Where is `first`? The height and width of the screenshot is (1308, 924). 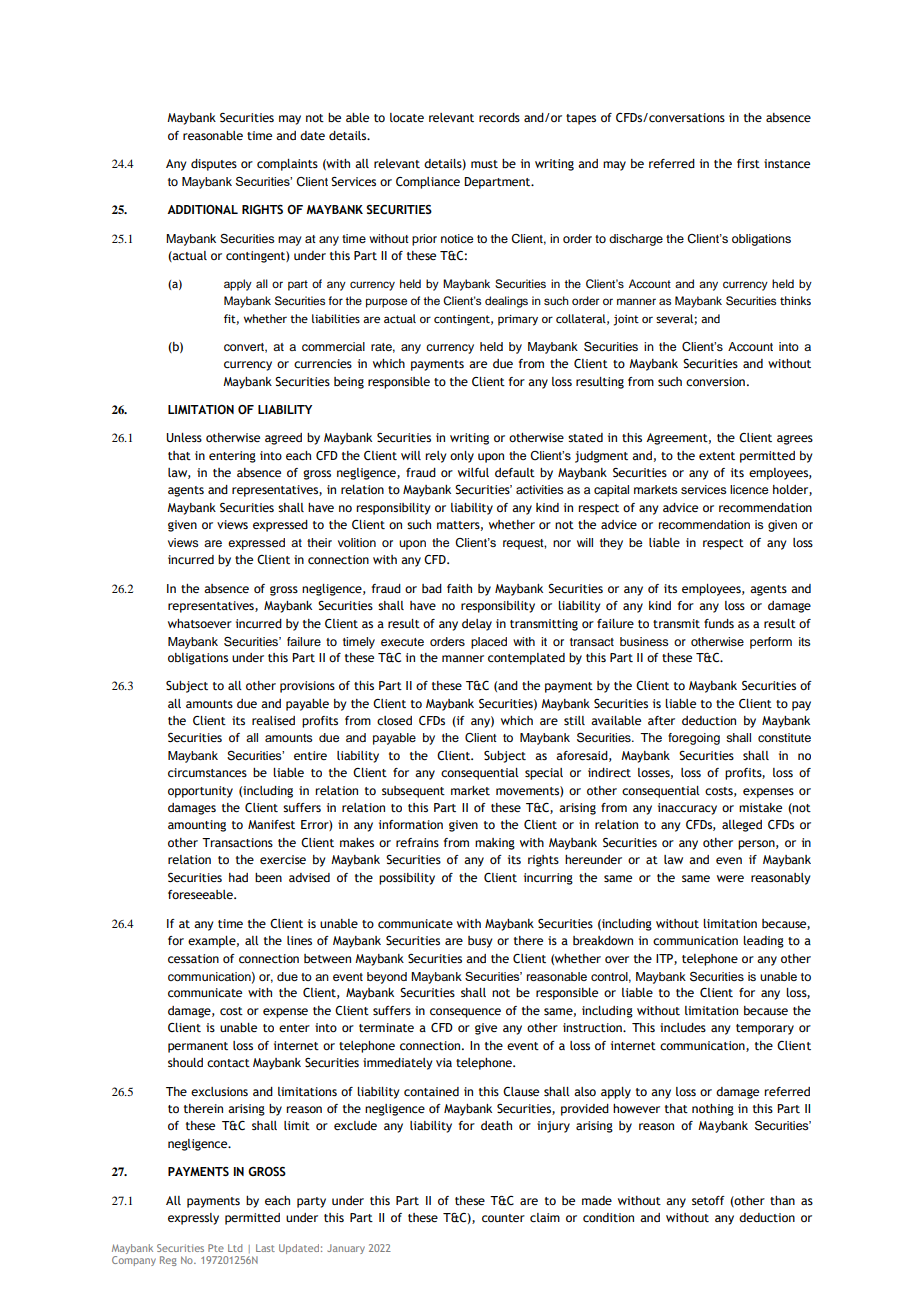
first is located at coordinates (748, 163).
